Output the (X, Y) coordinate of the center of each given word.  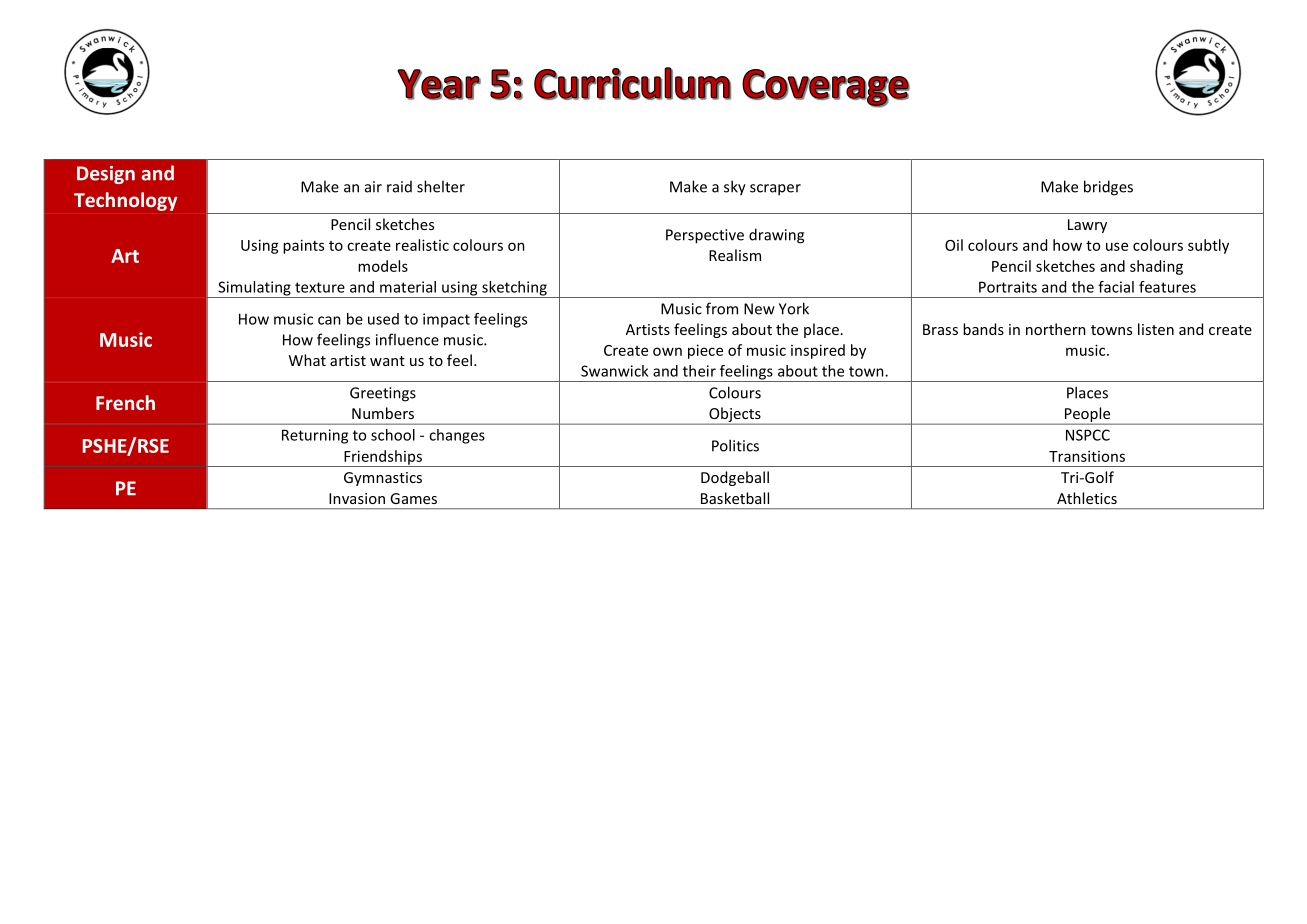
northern (1056, 329)
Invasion (357, 498)
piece (705, 351)
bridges (1108, 188)
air (373, 187)
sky (735, 188)
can (329, 320)
